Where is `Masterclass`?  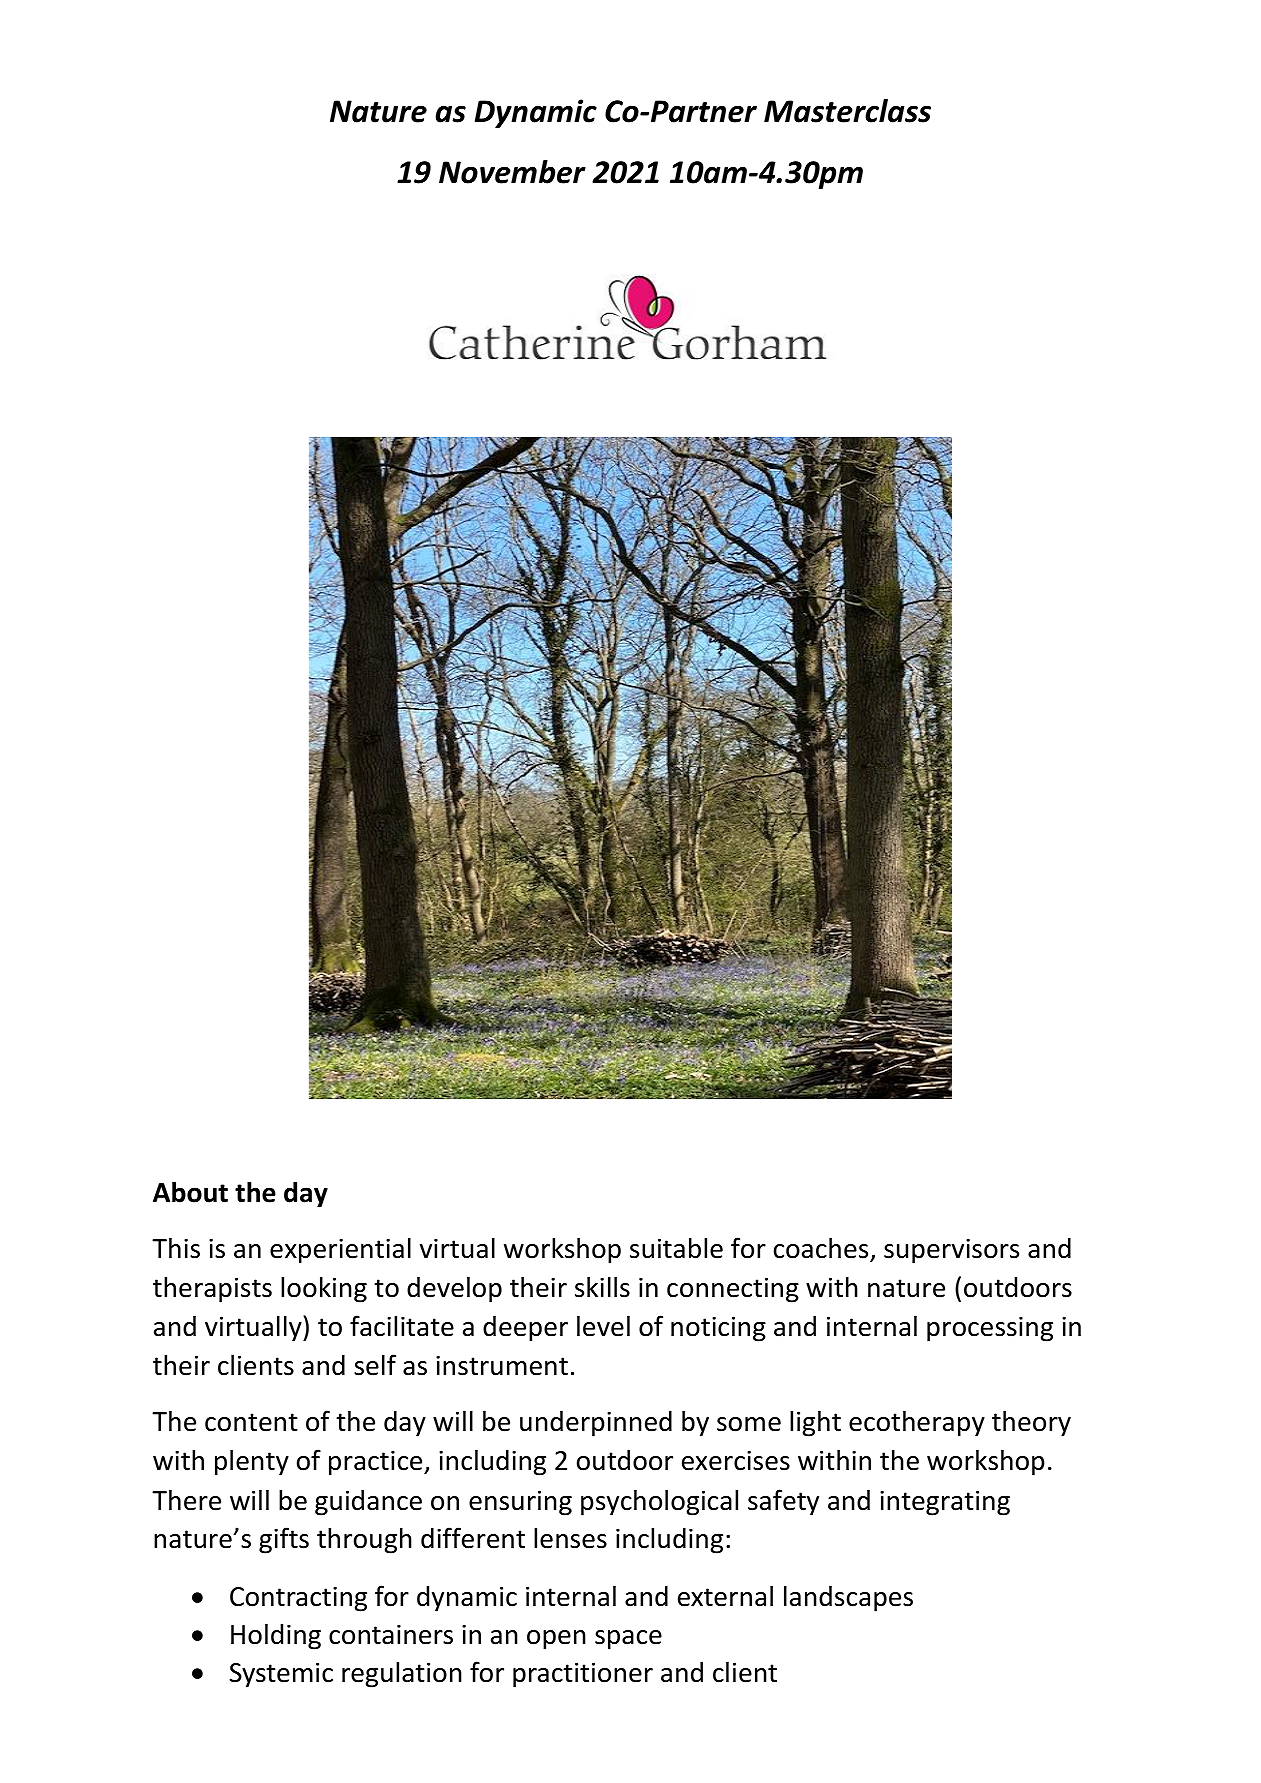
Masterclass is located at coordinates (847, 111).
